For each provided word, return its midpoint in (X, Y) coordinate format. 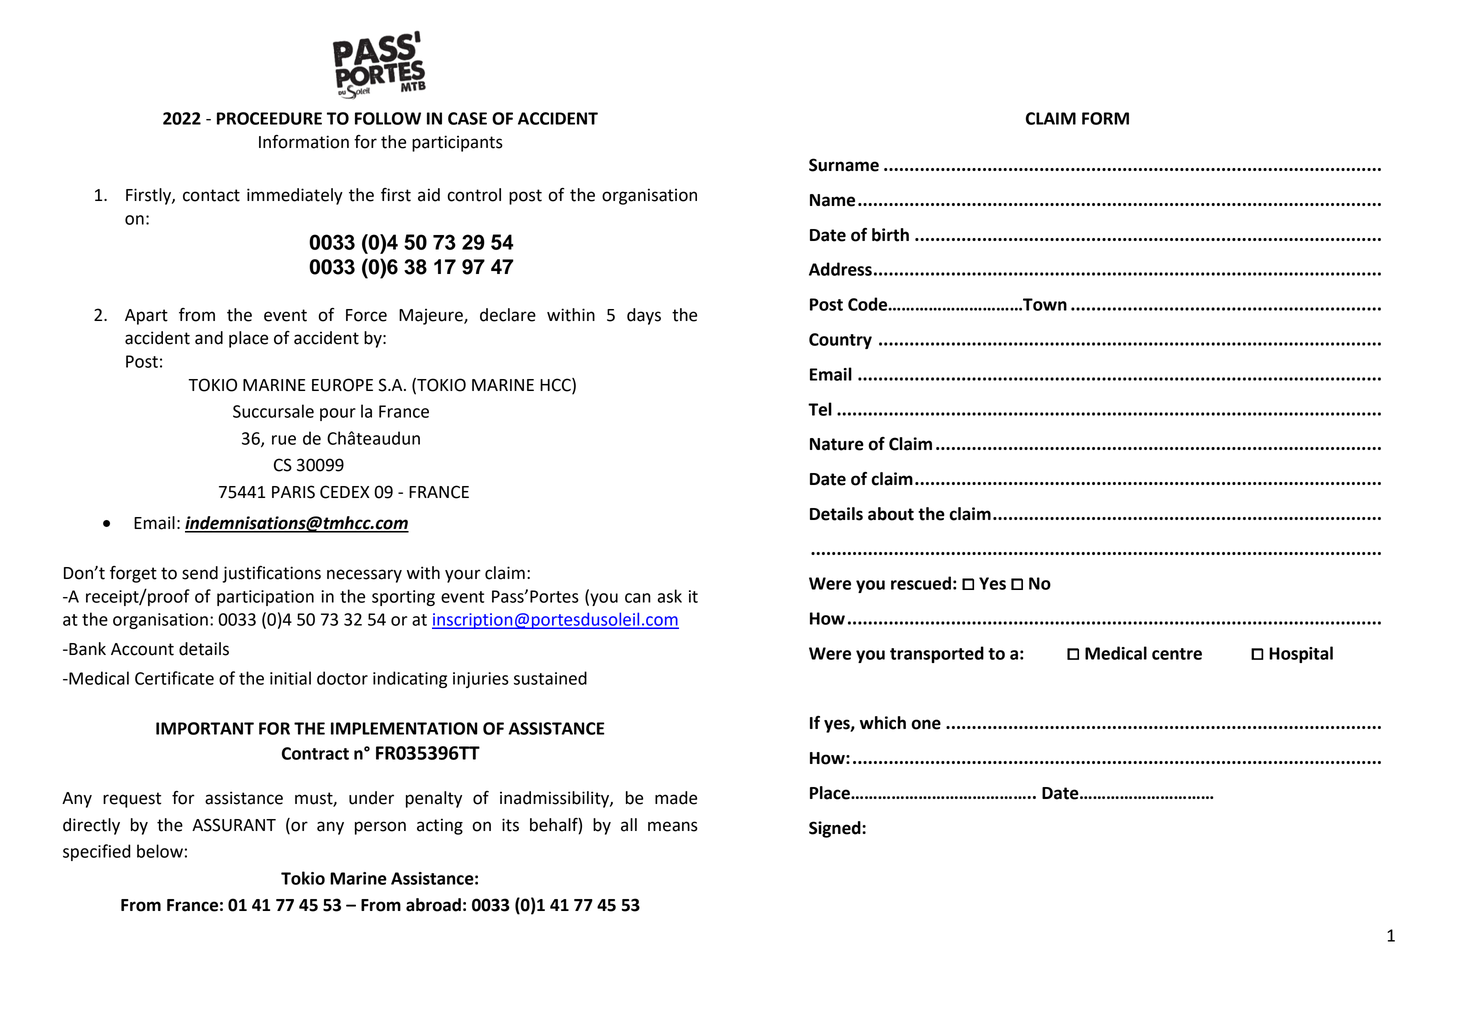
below (160, 851)
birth (890, 235)
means (673, 826)
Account (142, 649)
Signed (836, 829)
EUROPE (342, 385)
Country (840, 341)
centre (1177, 654)
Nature (837, 444)
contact (211, 195)
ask (670, 596)
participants (457, 143)
